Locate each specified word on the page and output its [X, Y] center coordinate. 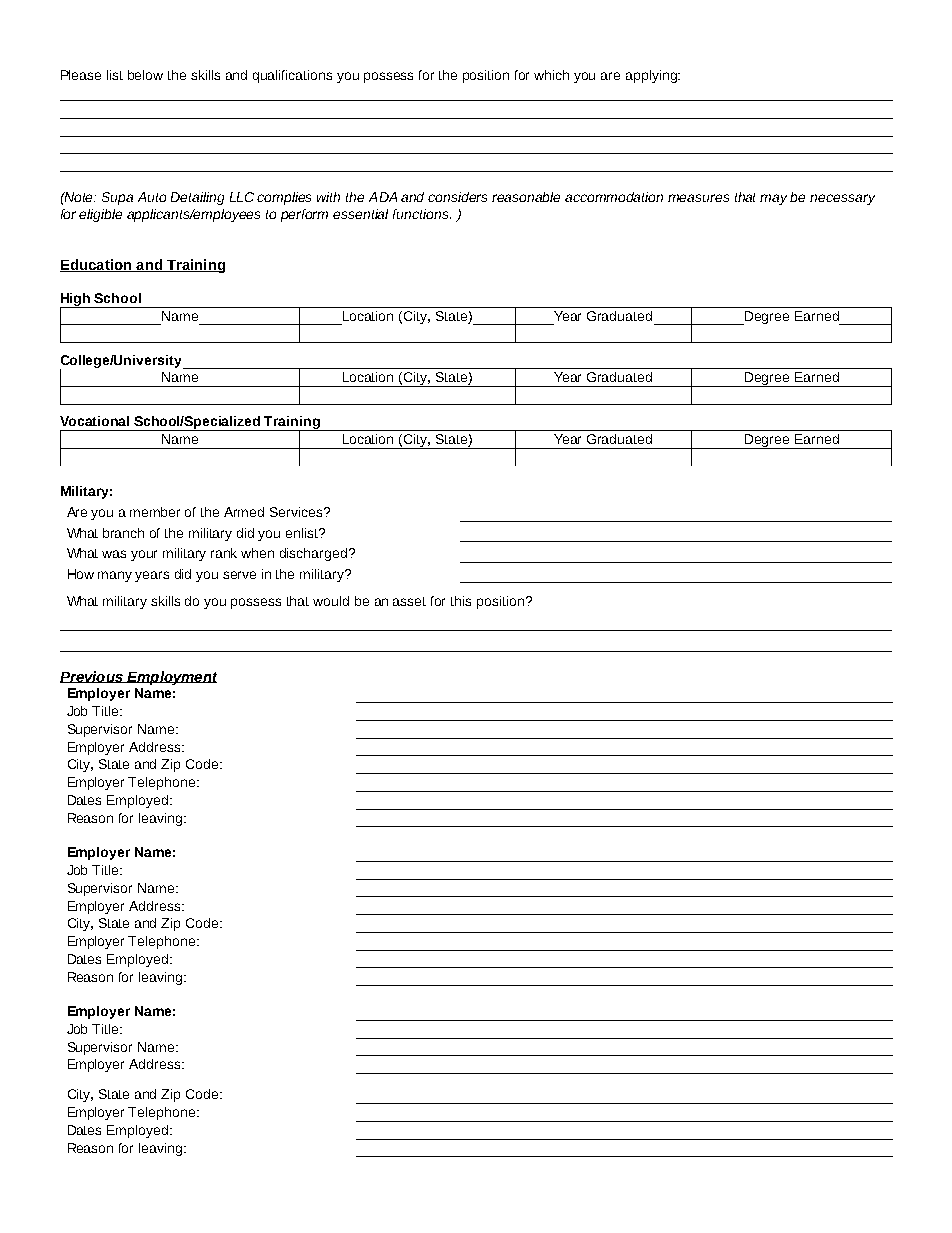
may [773, 199]
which [551, 75]
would [331, 601]
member [155, 512]
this [461, 601]
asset [409, 601]
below [145, 75]
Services [297, 512]
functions [422, 214]
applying [652, 76]
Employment [171, 678]
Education [97, 265]
